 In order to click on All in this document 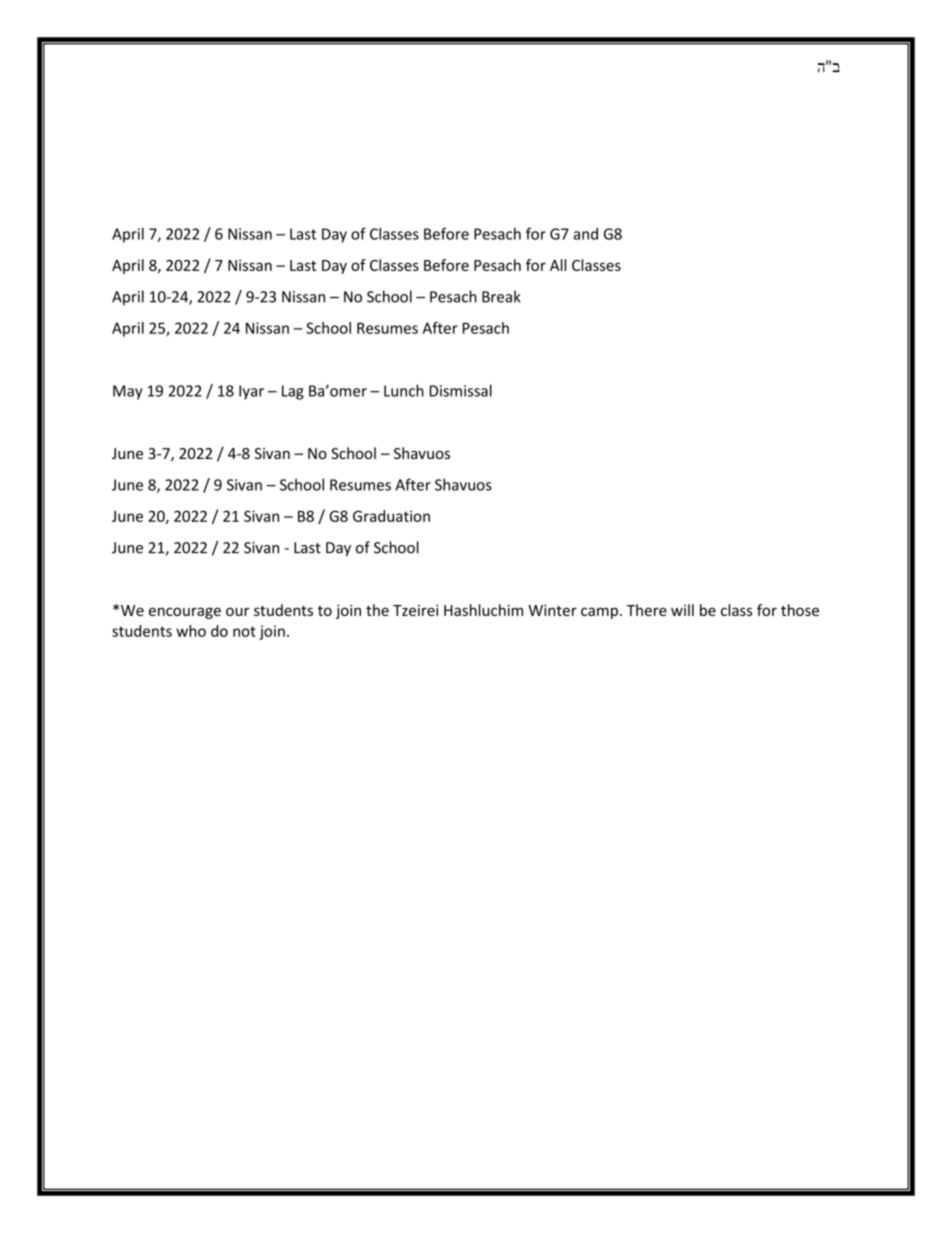, I will do `click(558, 265)`.
